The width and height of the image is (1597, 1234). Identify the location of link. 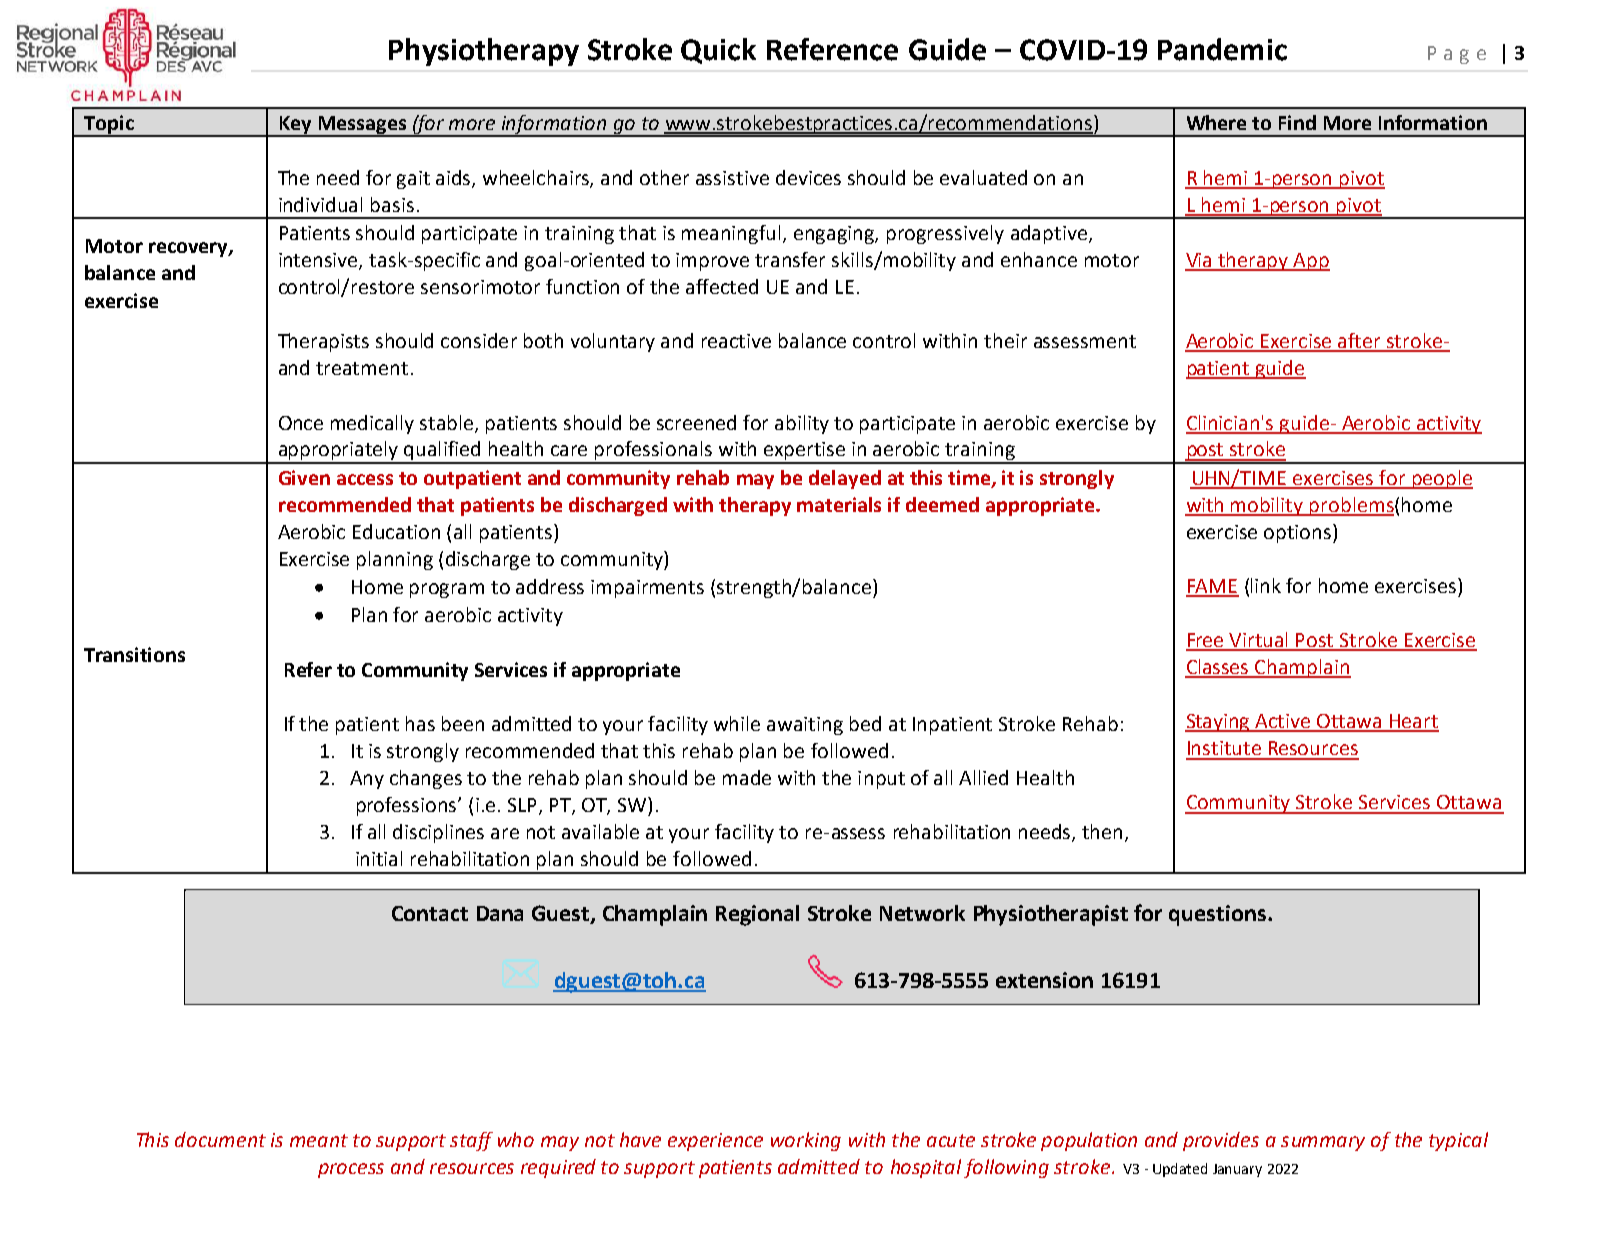
(1266, 585).
